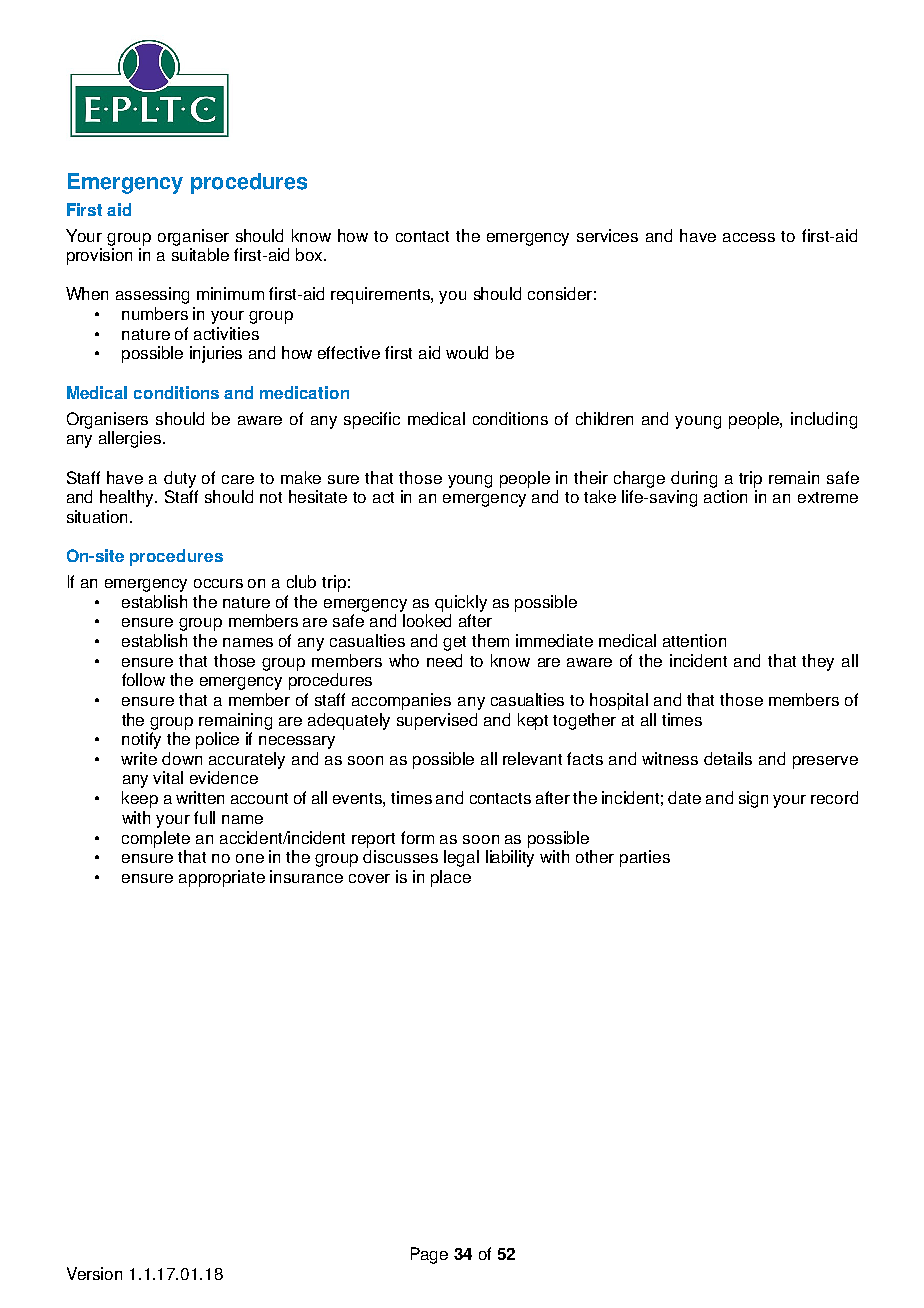 The width and height of the screenshot is (924, 1308). Describe the element at coordinates (467, 352) in the screenshot. I see `would` at that location.
